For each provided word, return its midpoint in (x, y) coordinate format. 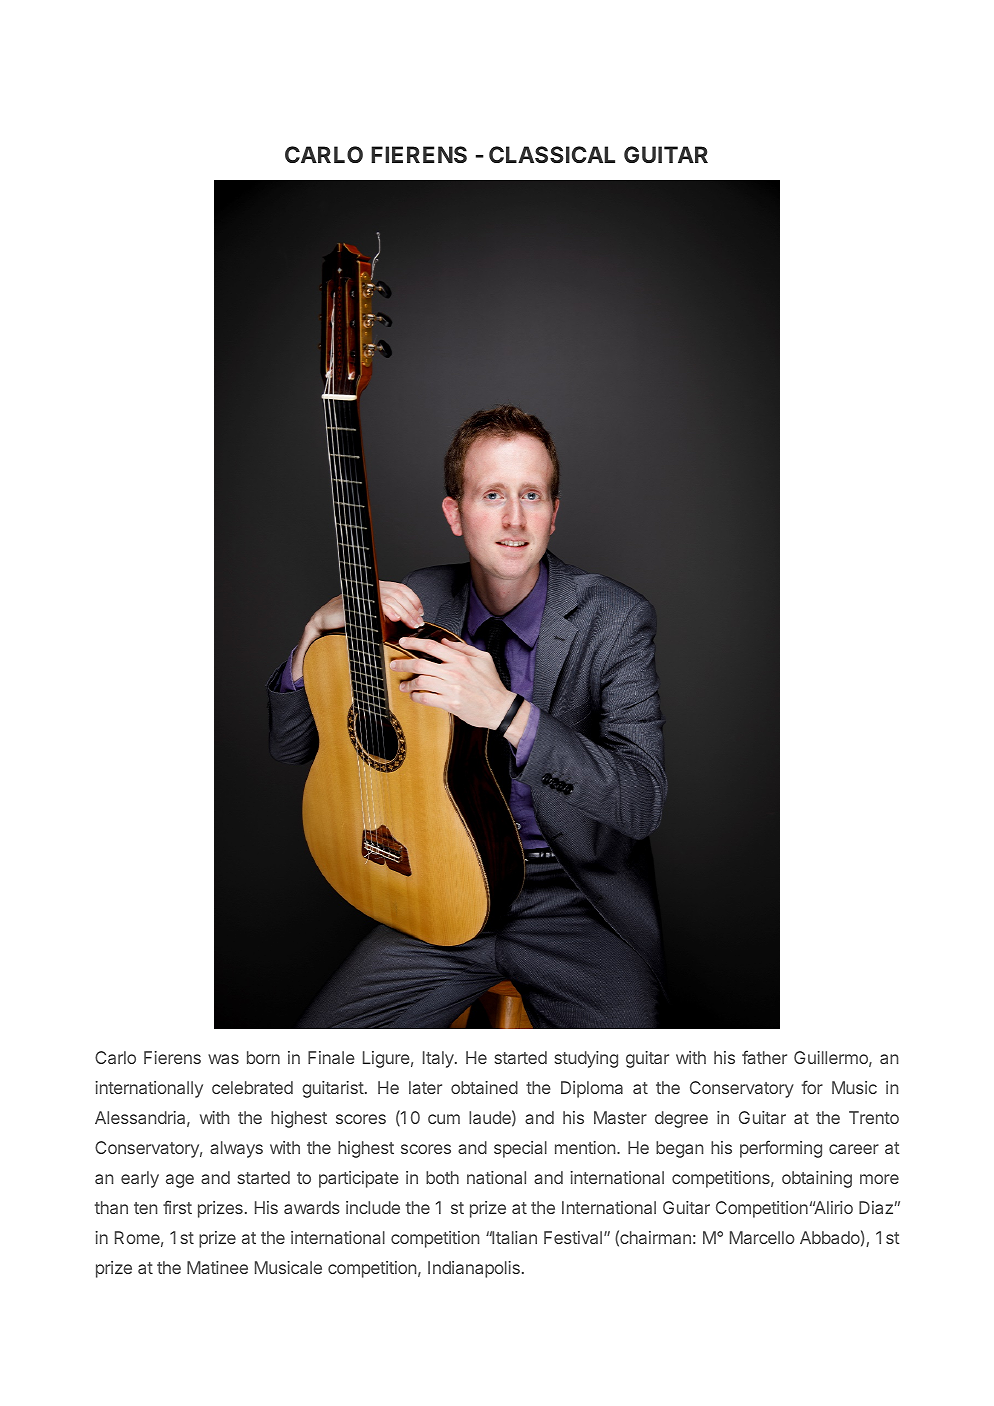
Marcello (762, 1237)
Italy (439, 1059)
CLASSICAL (552, 154)
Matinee (217, 1267)
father (764, 1057)
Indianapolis (474, 1269)
